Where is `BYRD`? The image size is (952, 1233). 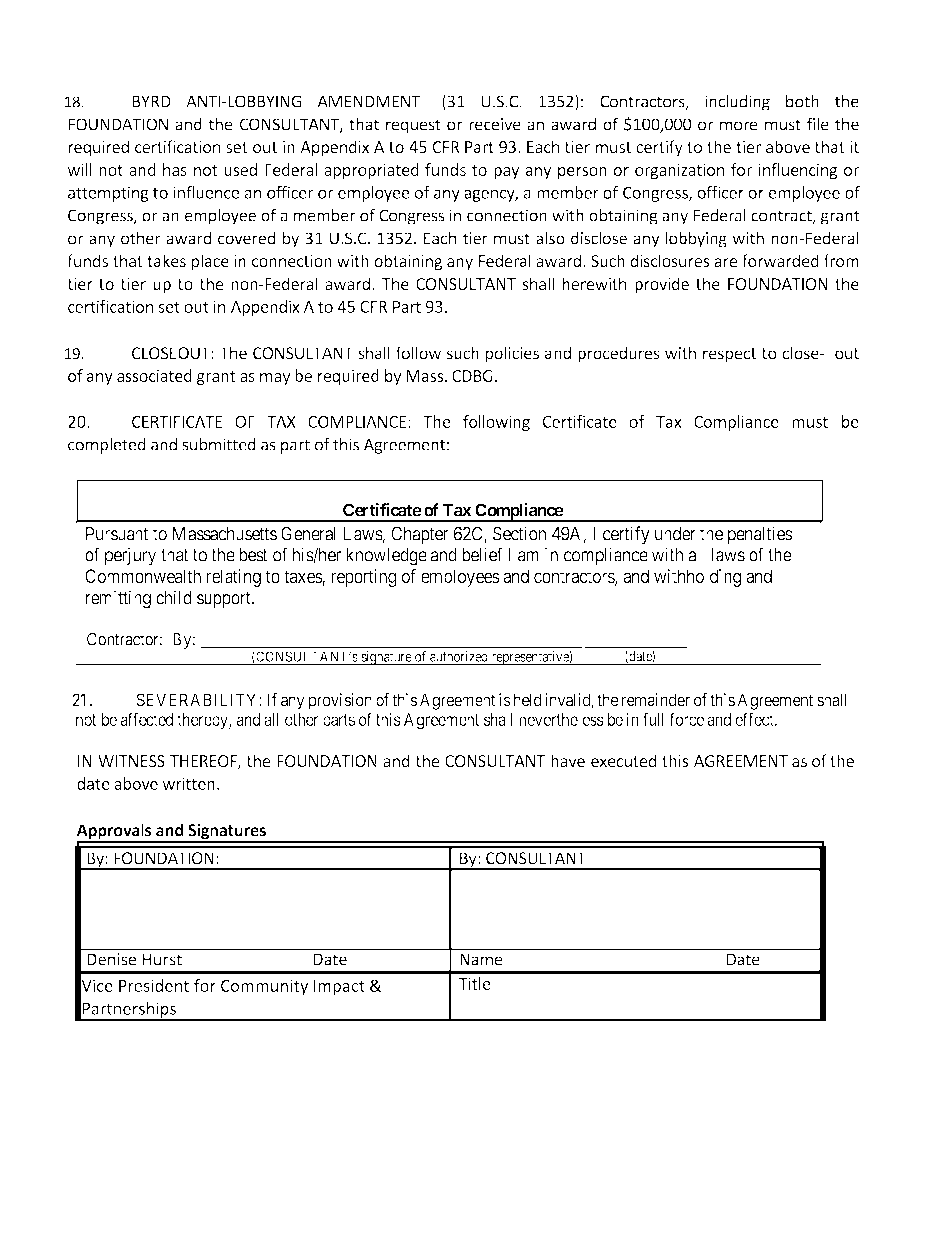 BYRD is located at coordinates (151, 101).
